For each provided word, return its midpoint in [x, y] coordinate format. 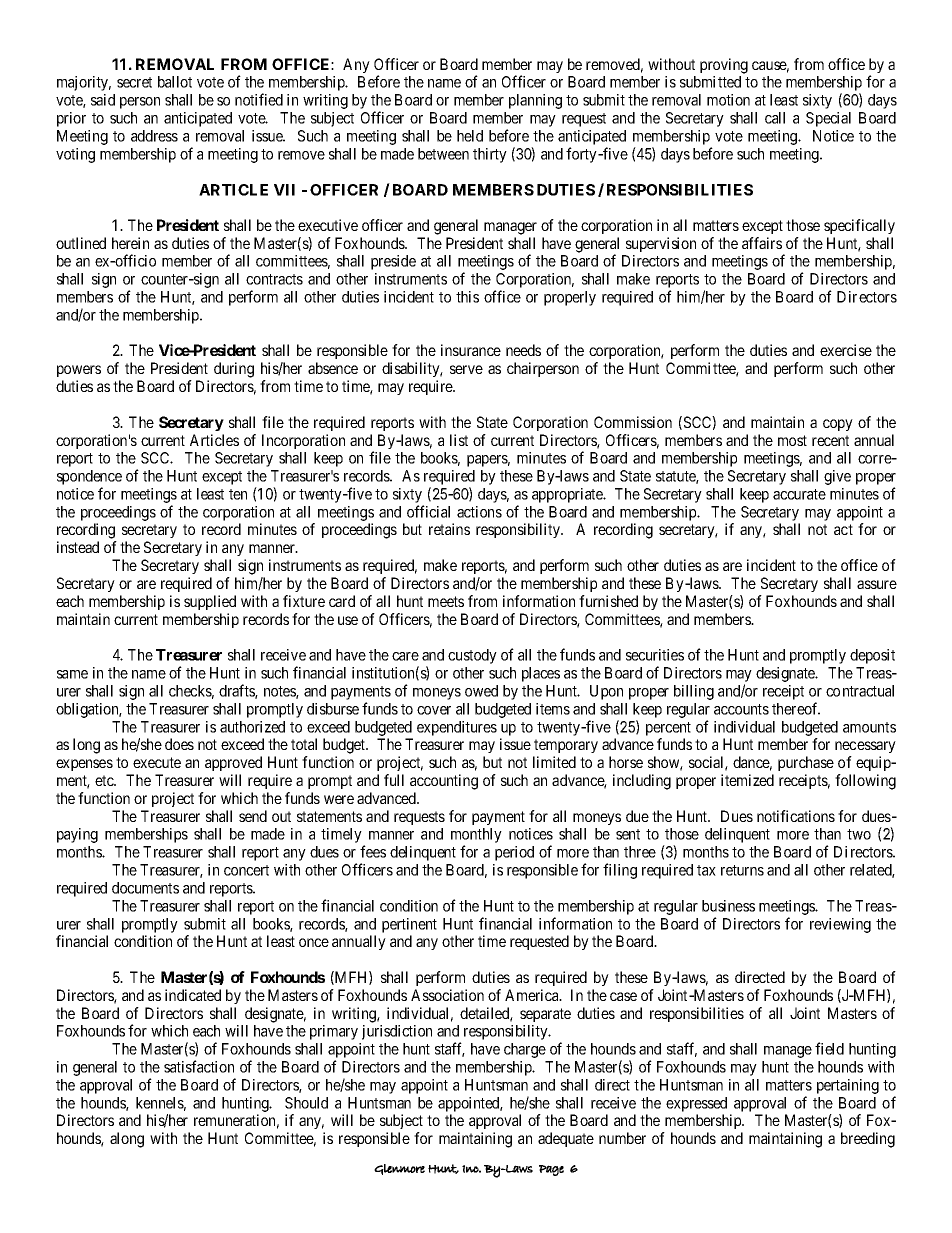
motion [728, 100]
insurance [471, 350]
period [514, 853]
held [470, 136]
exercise [846, 350]
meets [446, 601]
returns [742, 870]
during [234, 370]
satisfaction [199, 1066]
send [253, 816]
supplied [210, 602]
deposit [872, 656]
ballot [175, 82]
